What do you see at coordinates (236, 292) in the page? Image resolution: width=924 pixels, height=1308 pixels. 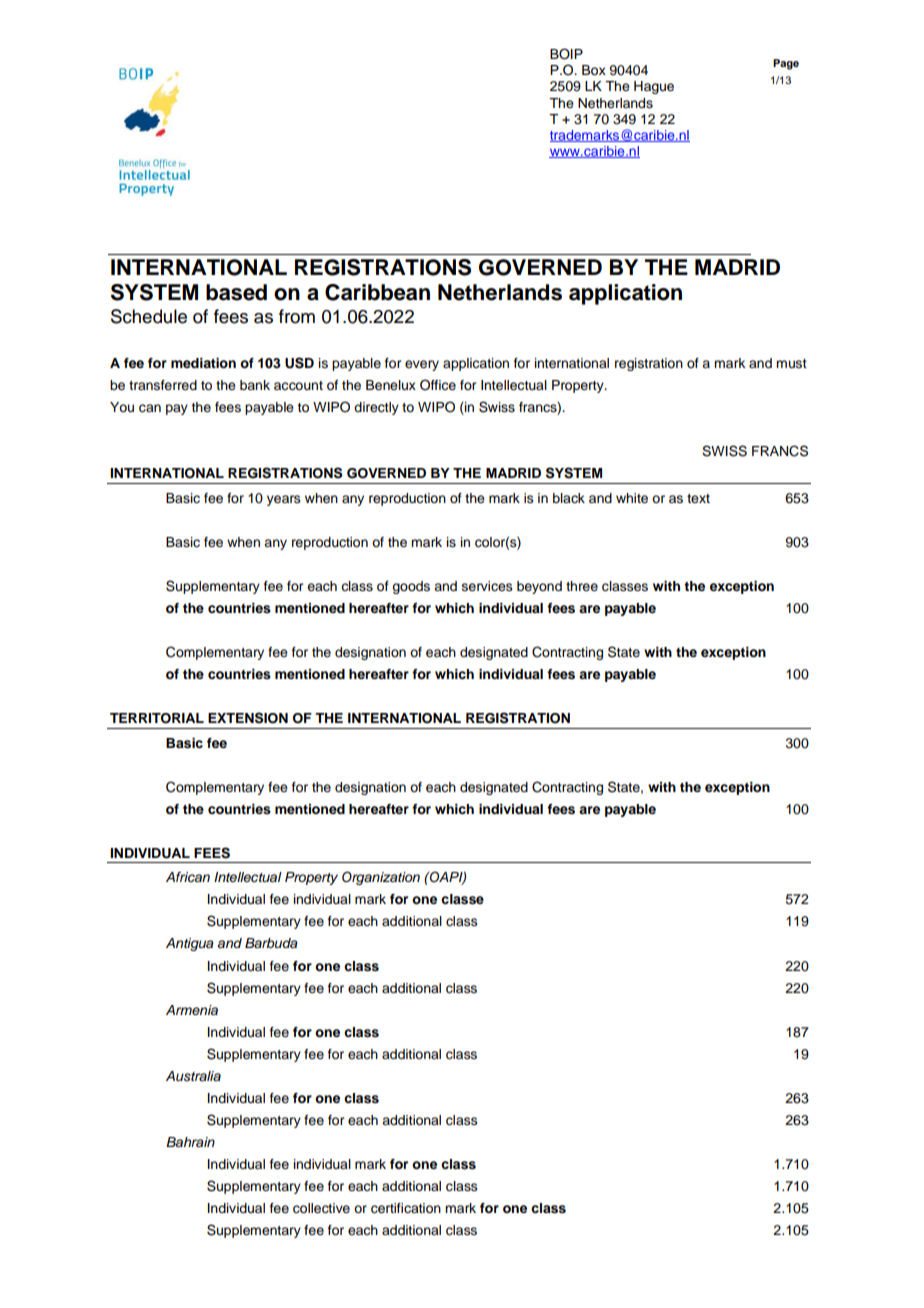 I see `based` at bounding box center [236, 292].
